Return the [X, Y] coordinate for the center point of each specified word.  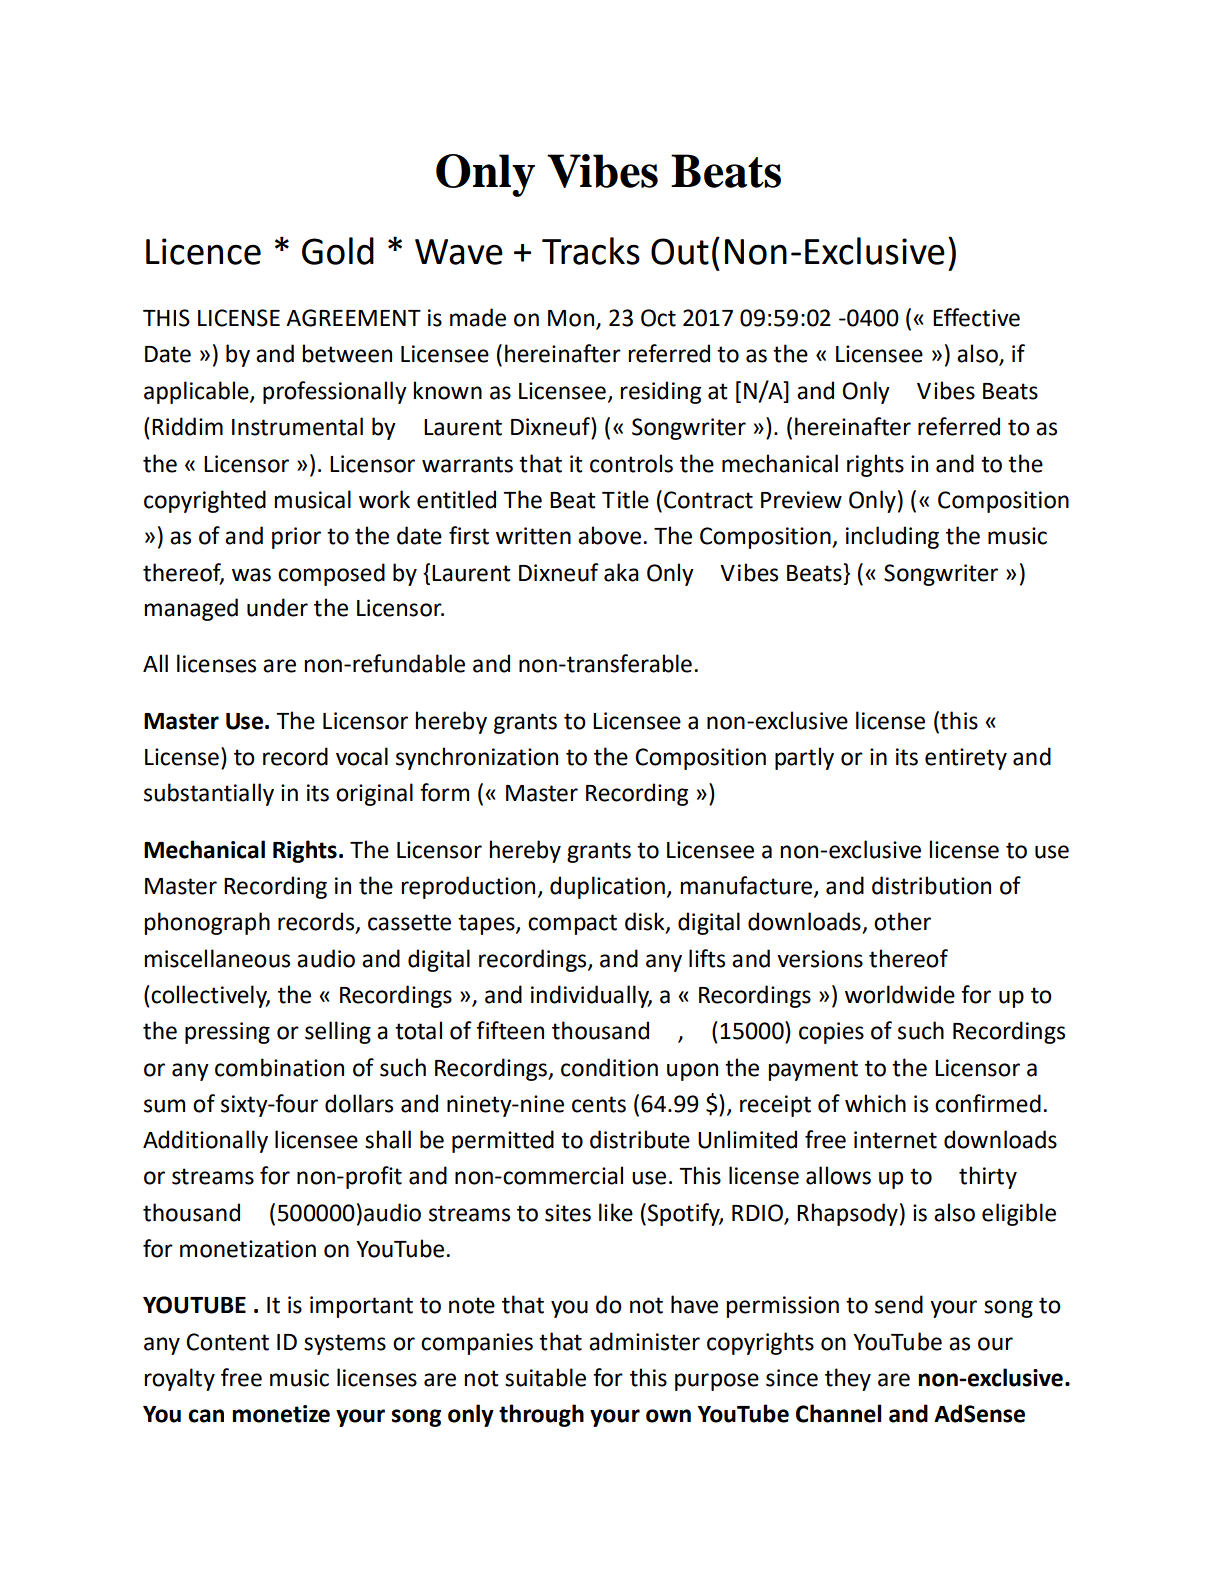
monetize [281, 1414]
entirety [966, 759]
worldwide [900, 994]
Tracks [591, 251]
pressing [227, 1033]
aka [621, 572]
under [277, 607]
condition [609, 1067]
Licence [203, 251]
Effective [976, 317]
